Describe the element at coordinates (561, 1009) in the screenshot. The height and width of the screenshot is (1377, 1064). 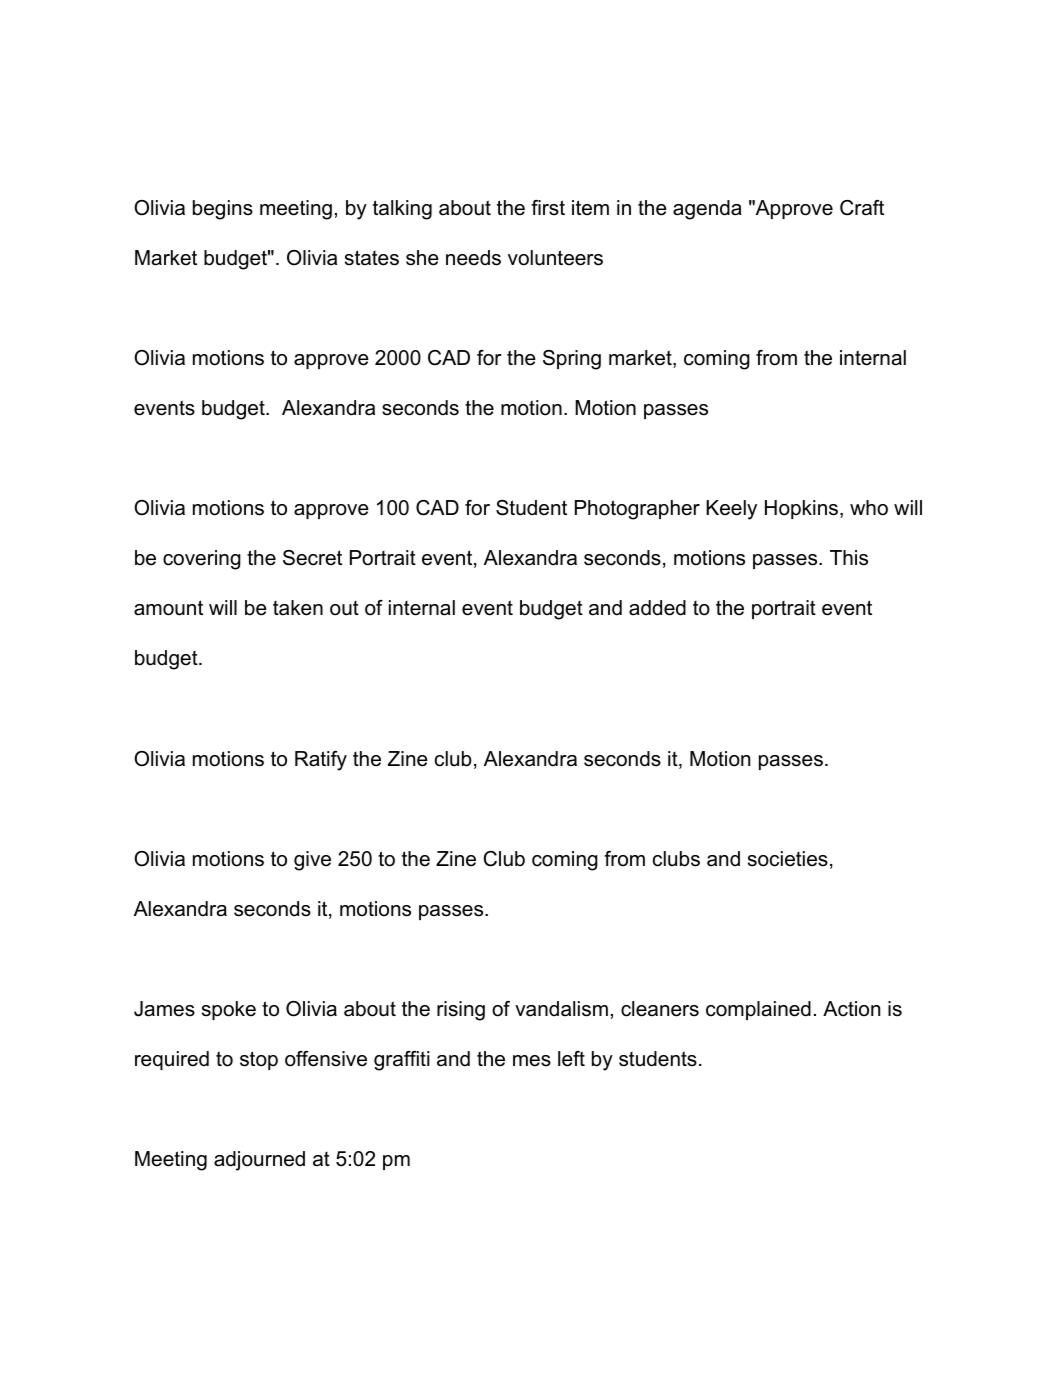
I see `vandalism` at that location.
